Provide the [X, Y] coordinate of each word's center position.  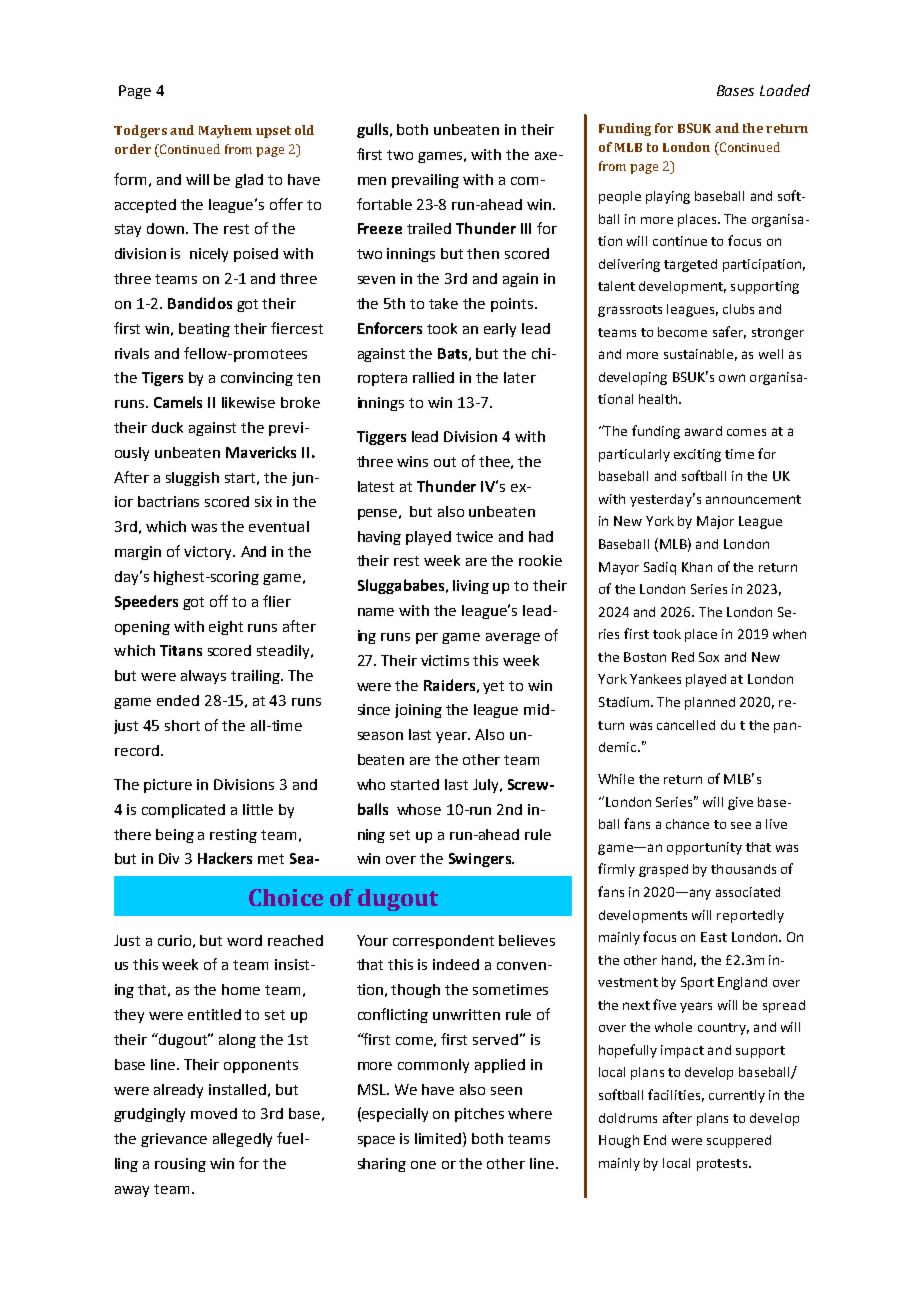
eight [226, 628]
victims [445, 660]
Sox [709, 657]
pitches [479, 1115]
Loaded [785, 90]
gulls [374, 130]
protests [722, 1165]
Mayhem [225, 131]
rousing [180, 1165]
